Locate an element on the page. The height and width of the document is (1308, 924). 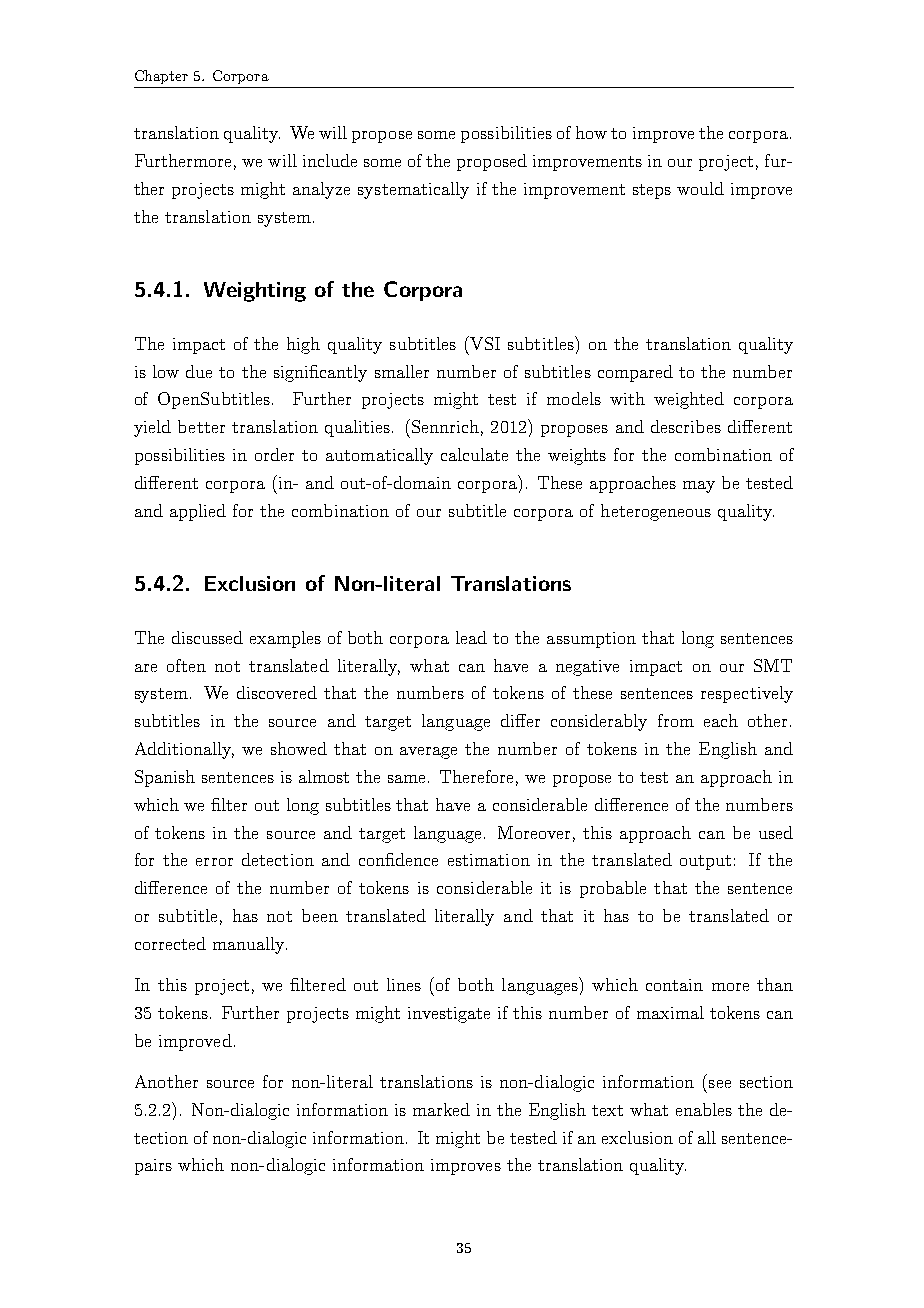
include is located at coordinates (330, 160).
